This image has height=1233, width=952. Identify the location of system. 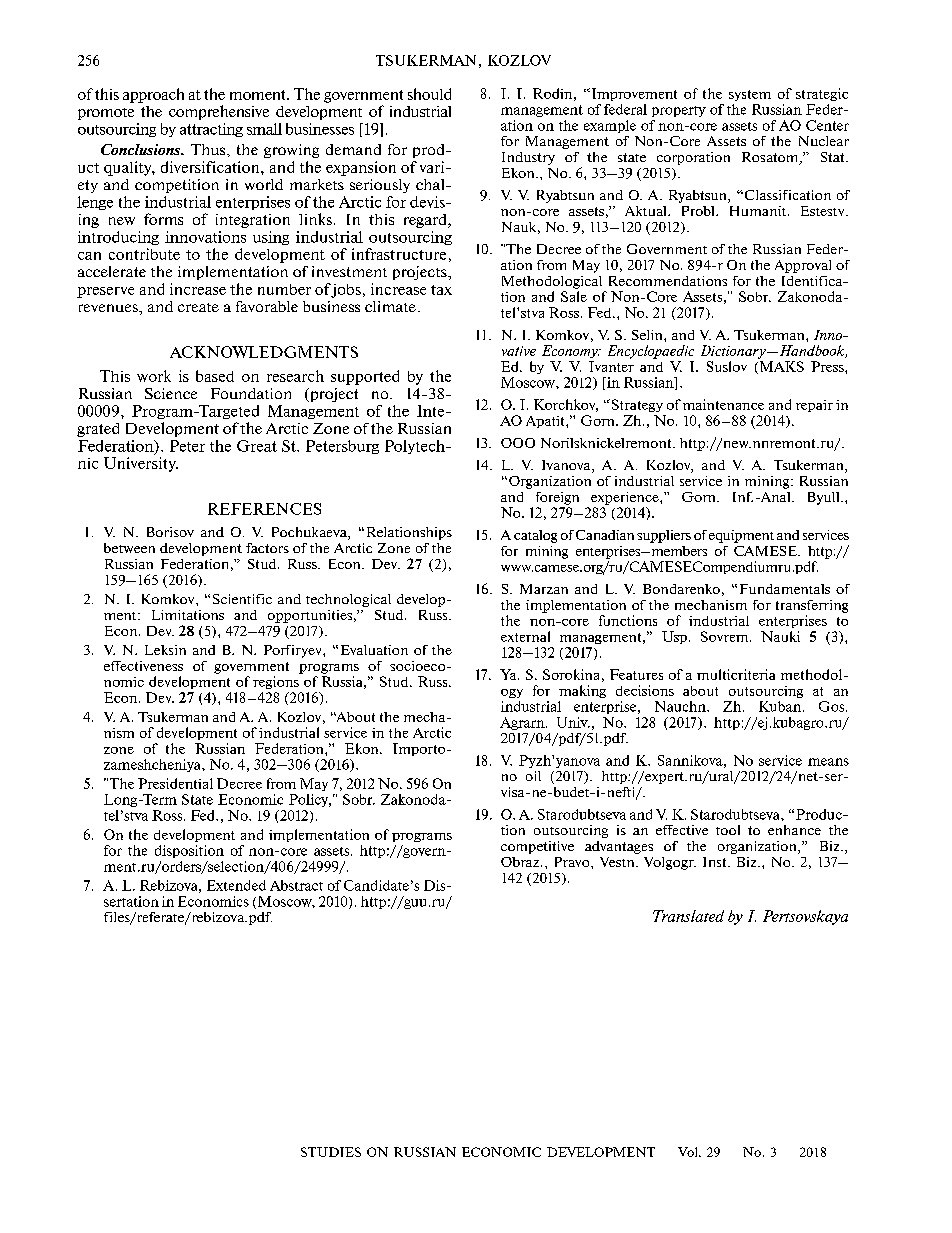
(750, 95).
